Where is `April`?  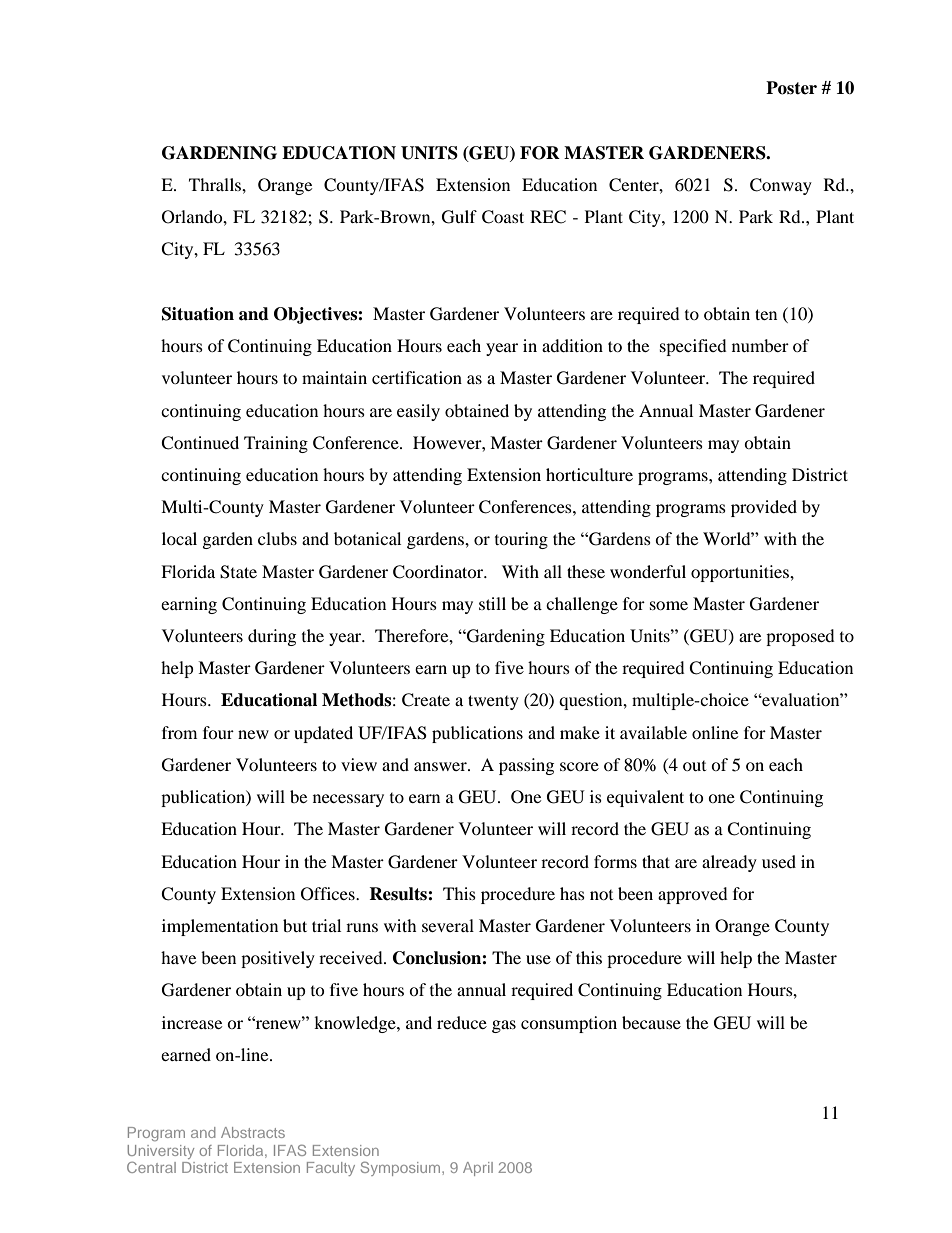 April is located at coordinates (478, 1169).
